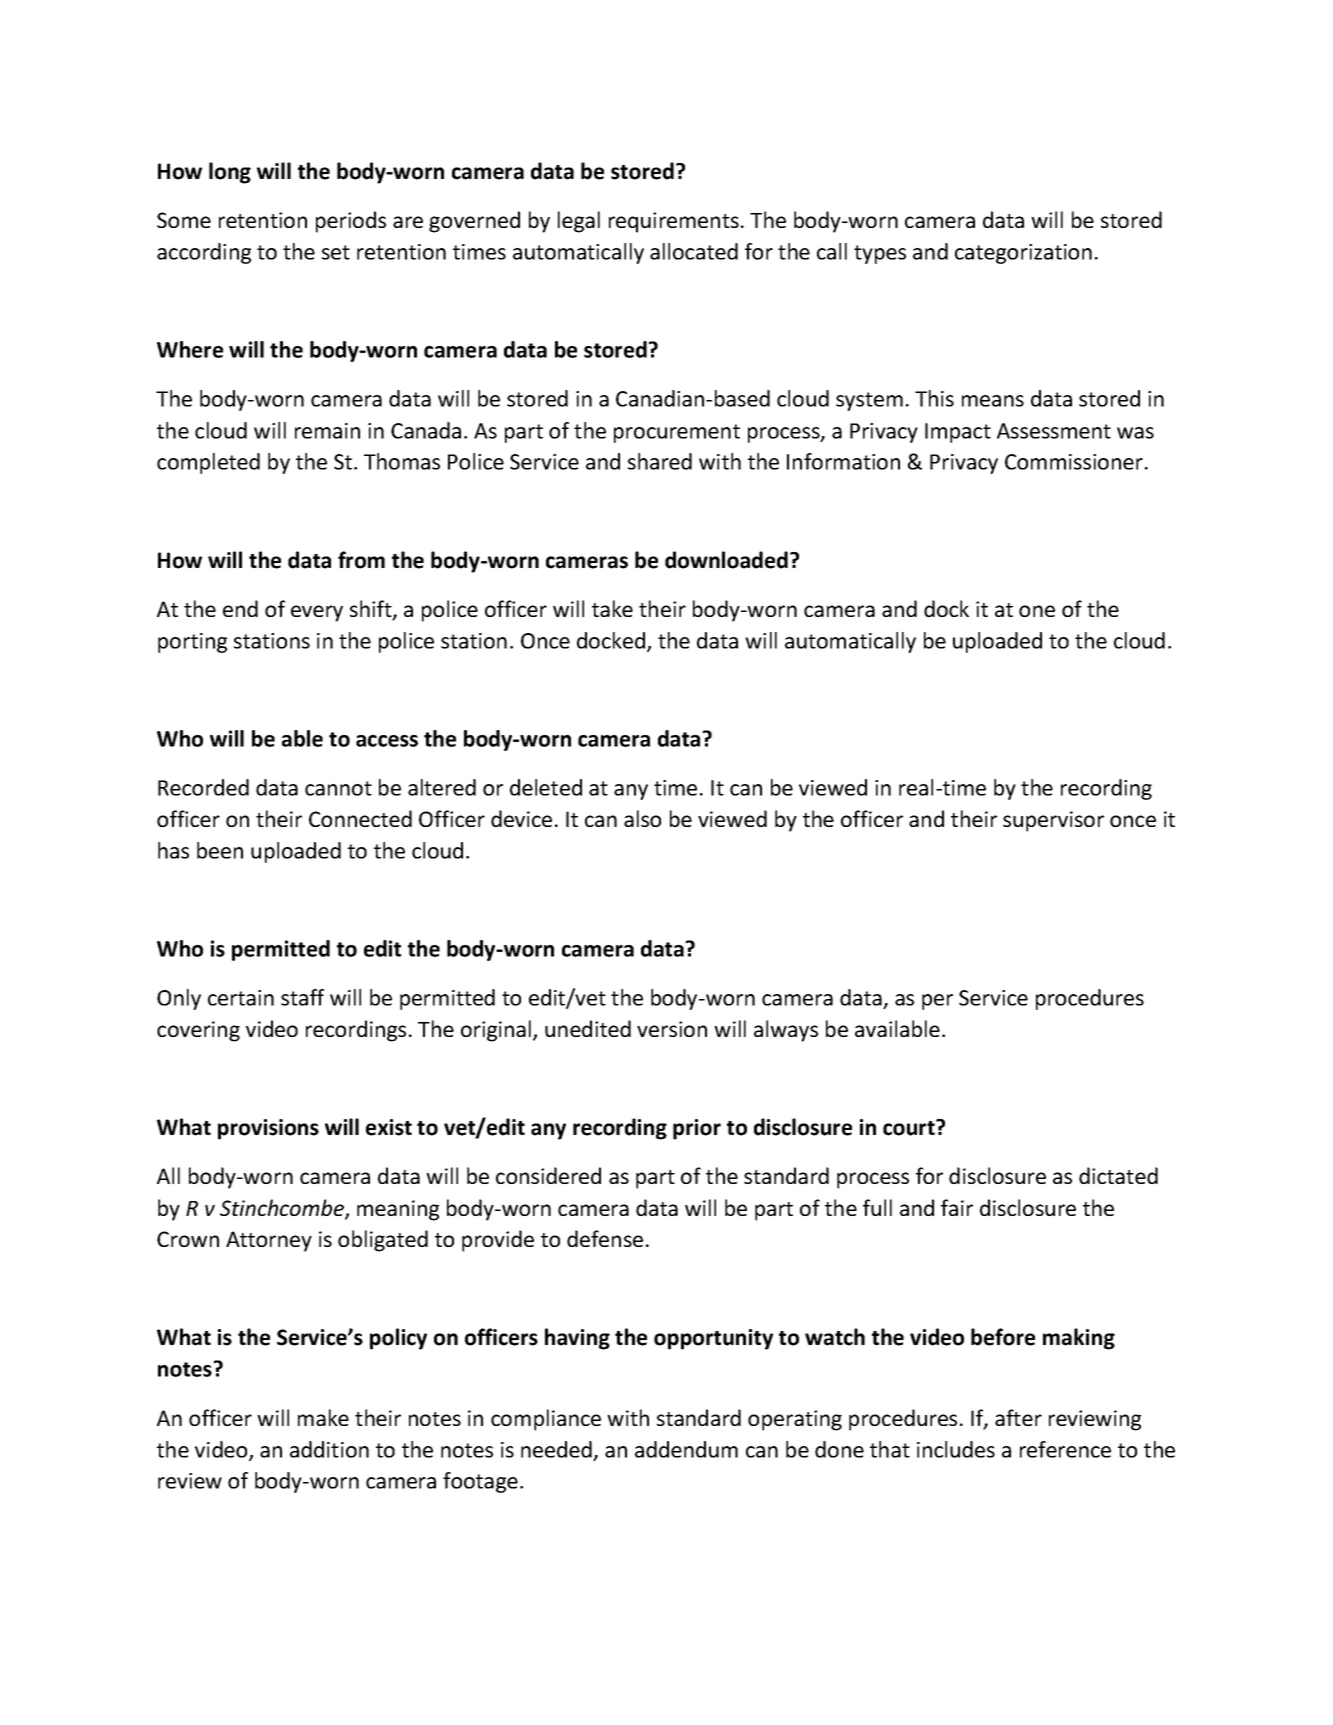 Image resolution: width=1333 pixels, height=1725 pixels. I want to click on prior, so click(697, 1129).
